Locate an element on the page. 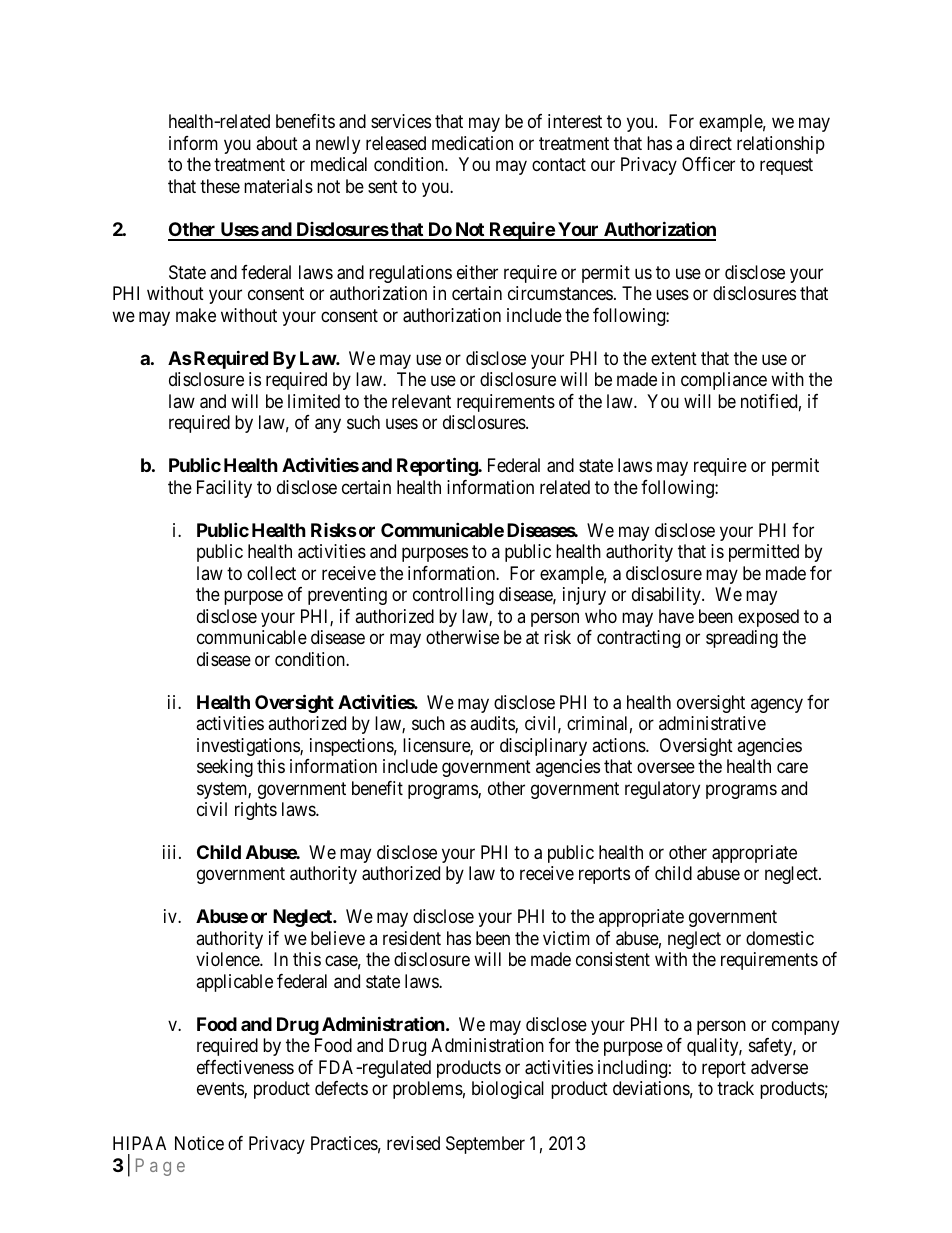 The image size is (952, 1233). track is located at coordinates (735, 1088).
